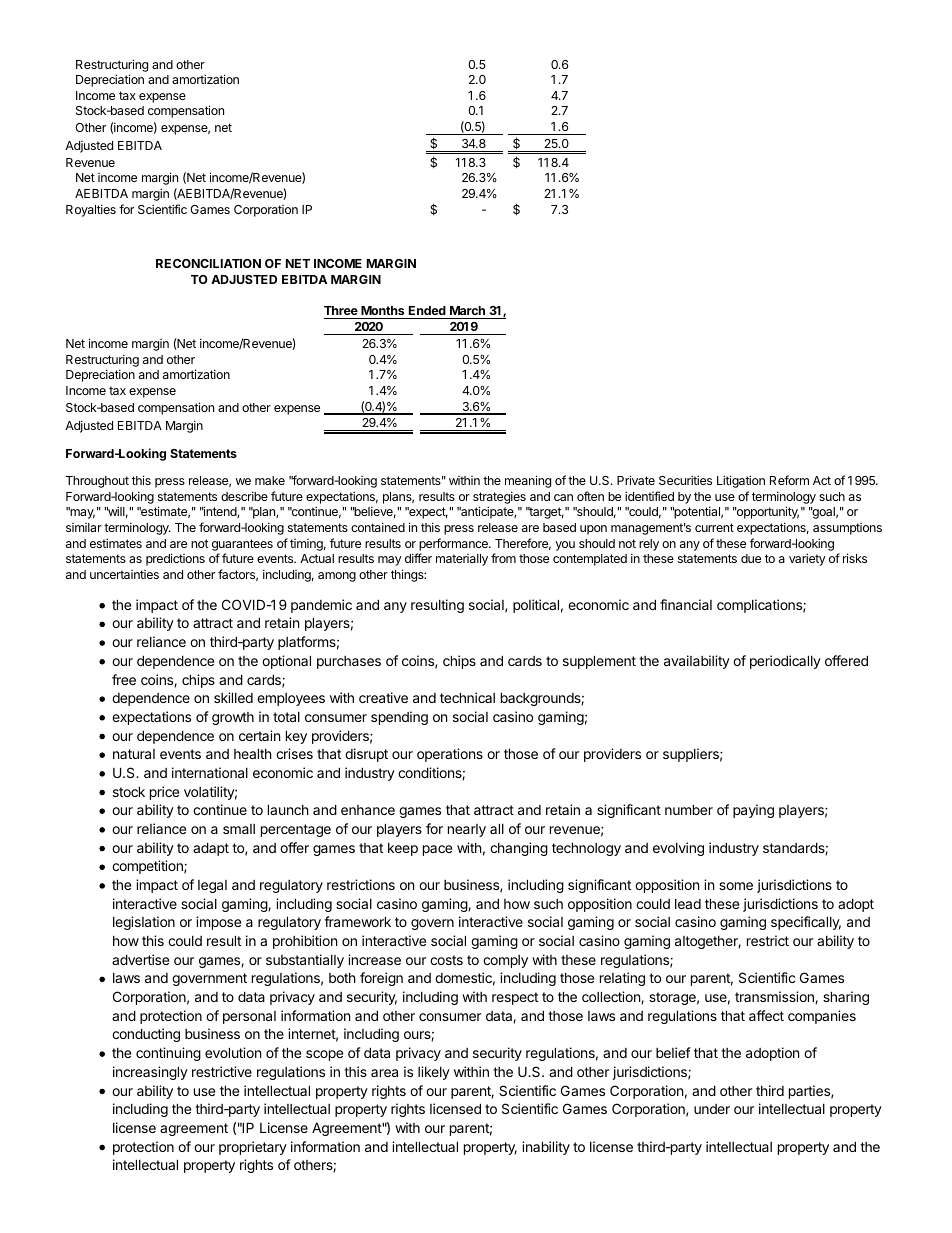  What do you see at coordinates (806, 923) in the screenshot?
I see `specifically` at bounding box center [806, 923].
